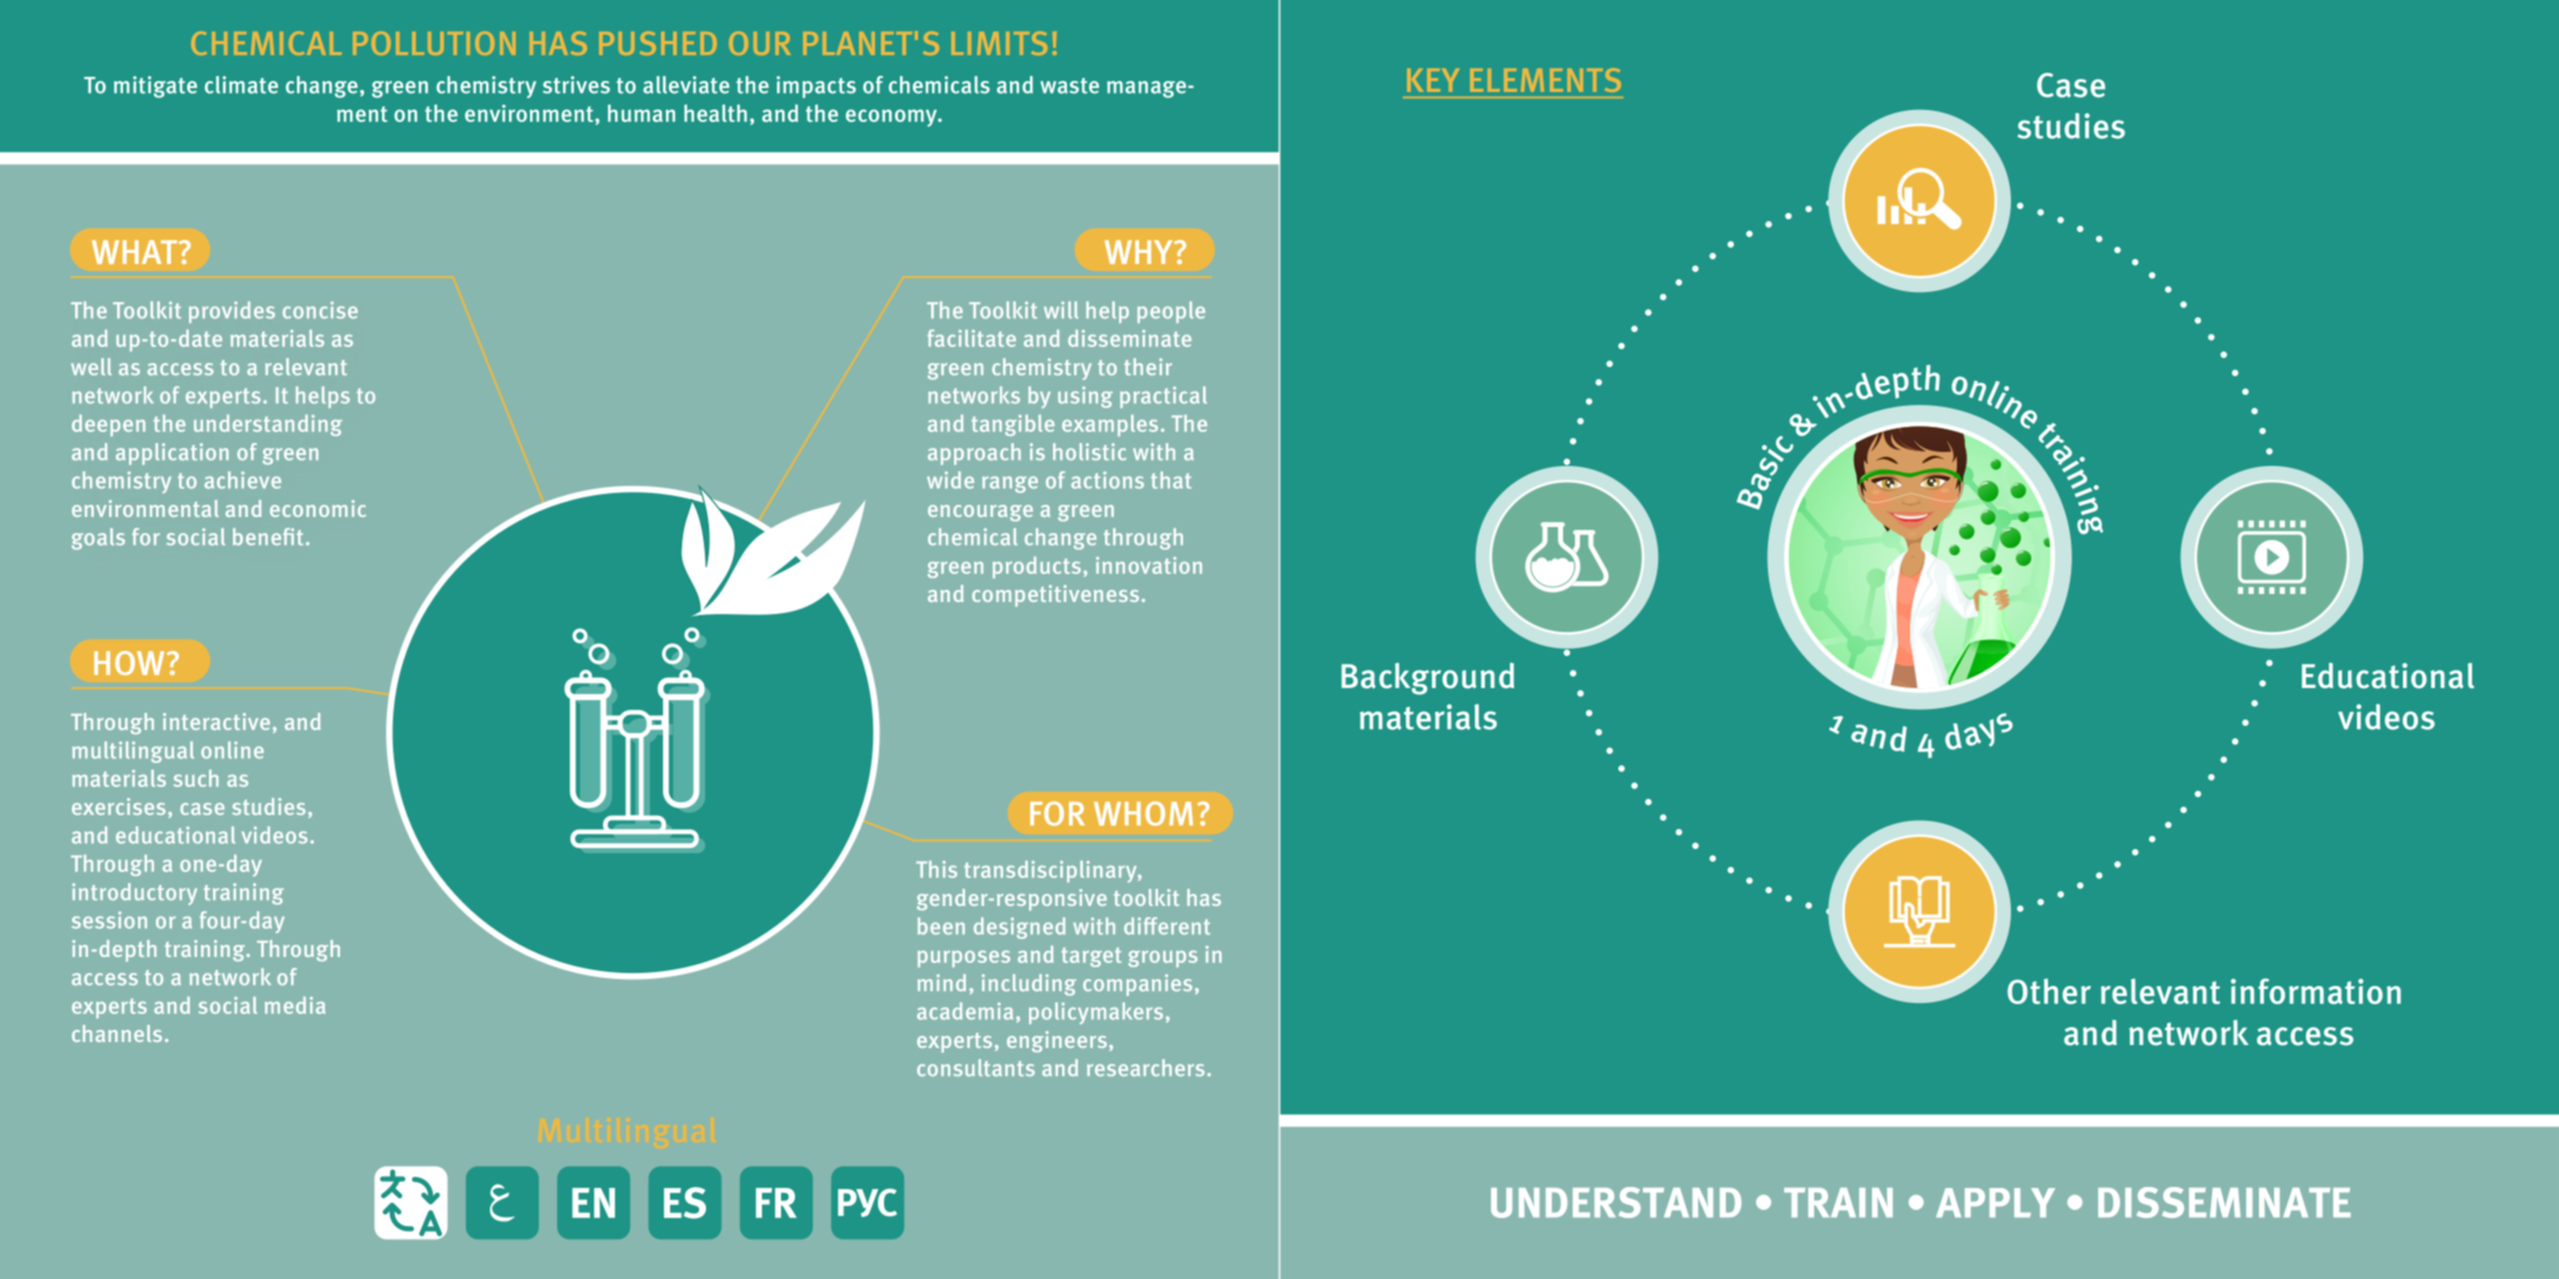 The image size is (2559, 1279). What do you see at coordinates (1427, 679) in the screenshot?
I see `Background` at bounding box center [1427, 679].
